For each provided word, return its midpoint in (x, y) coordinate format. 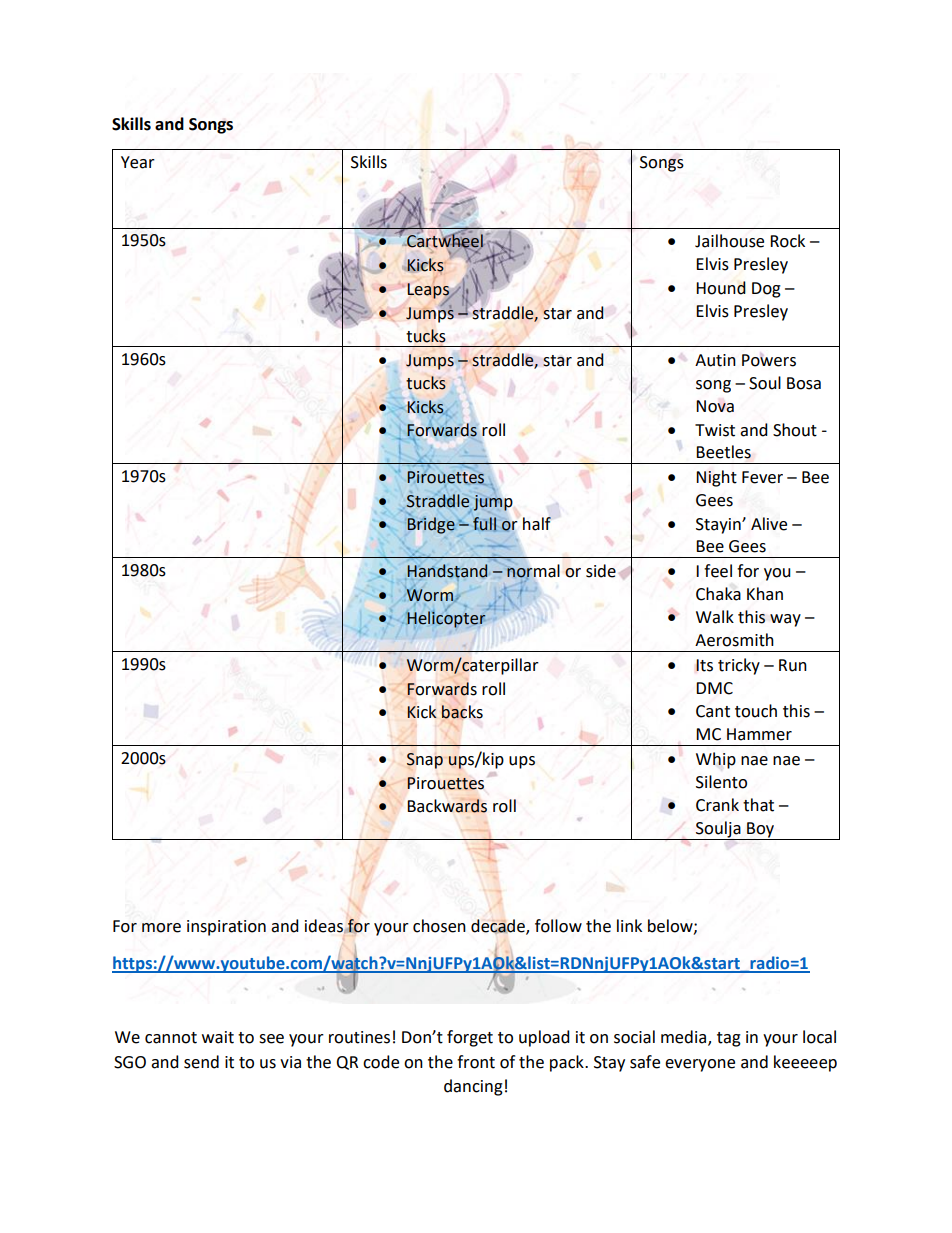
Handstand (447, 571)
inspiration (226, 928)
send (201, 1062)
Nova (715, 406)
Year (138, 162)
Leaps (429, 292)
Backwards (447, 805)
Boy (760, 831)
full (484, 524)
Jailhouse (729, 241)
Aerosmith (734, 640)
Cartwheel (446, 241)
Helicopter (447, 618)
